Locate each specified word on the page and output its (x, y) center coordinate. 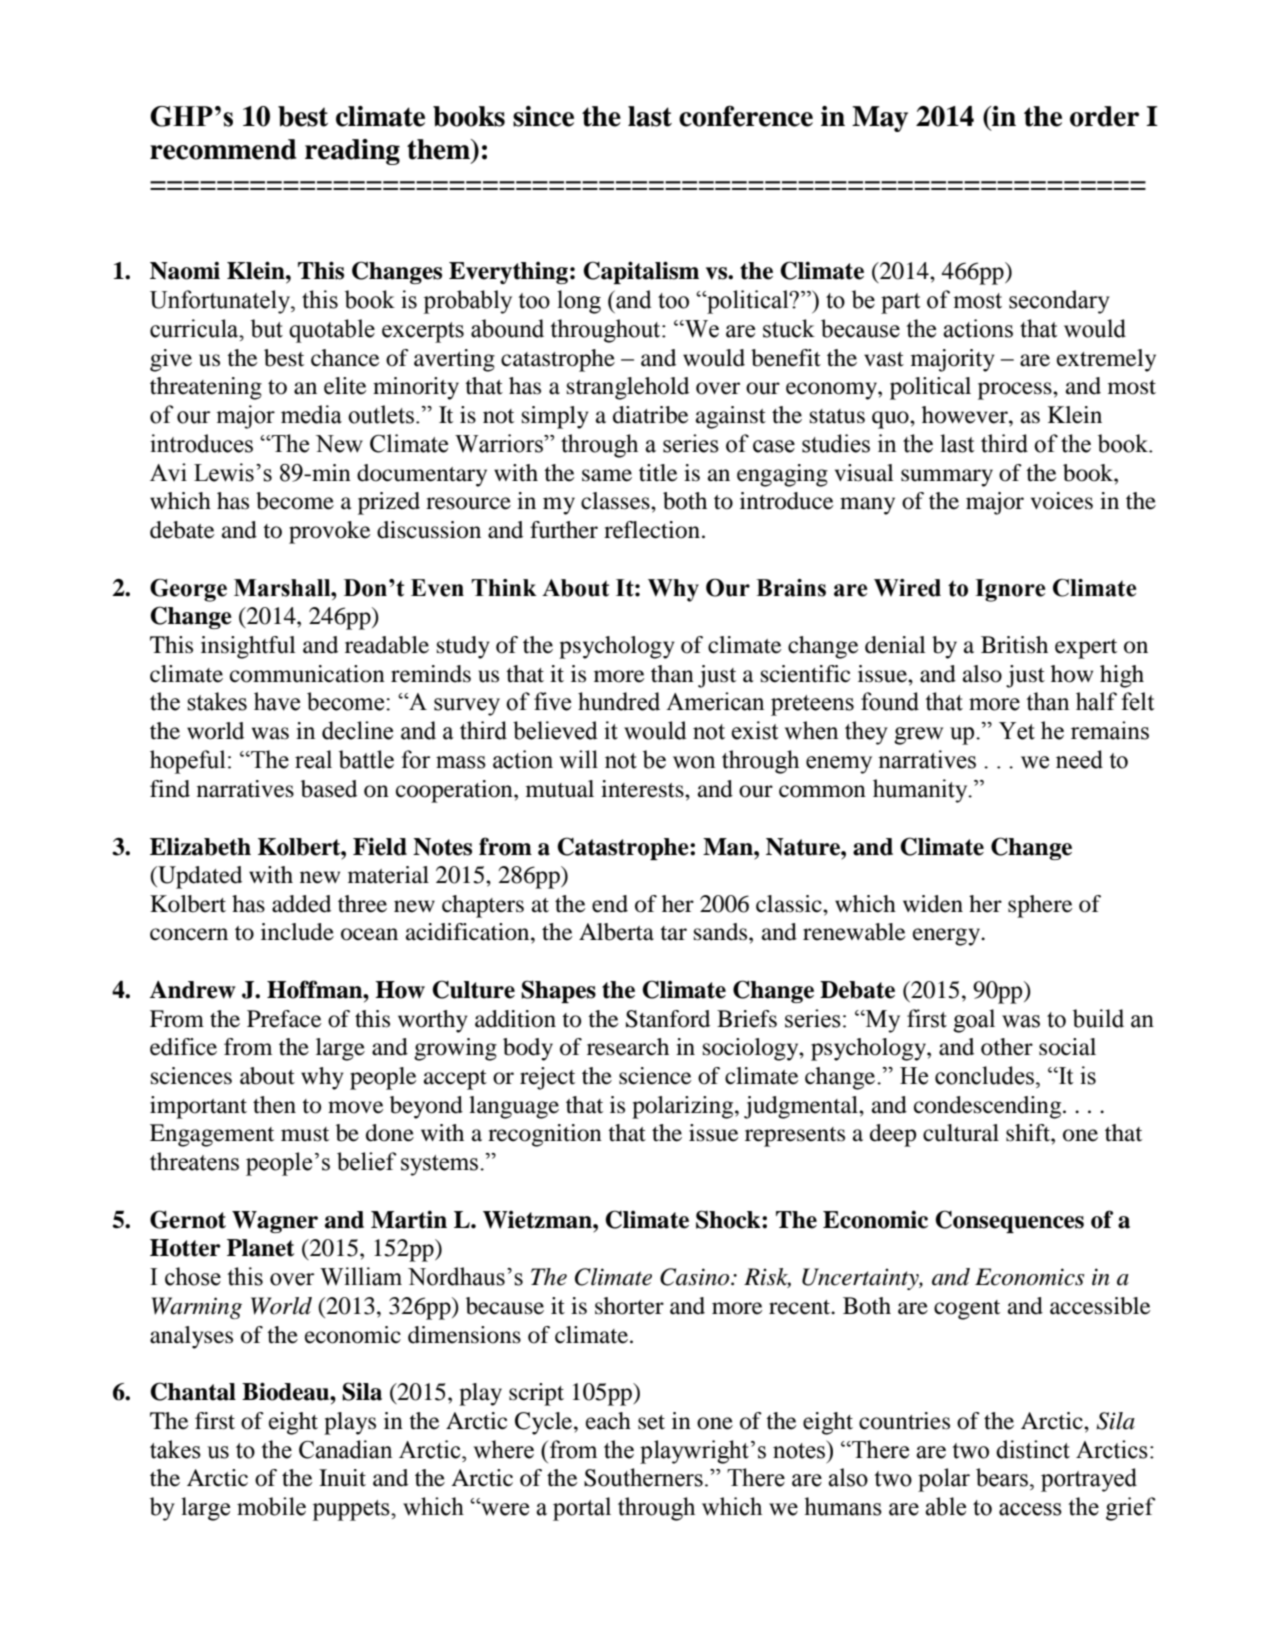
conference (746, 116)
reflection (652, 530)
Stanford (668, 1019)
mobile (271, 1506)
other (1007, 1047)
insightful (248, 647)
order (1104, 116)
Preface (284, 1019)
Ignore (1010, 590)
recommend (223, 149)
